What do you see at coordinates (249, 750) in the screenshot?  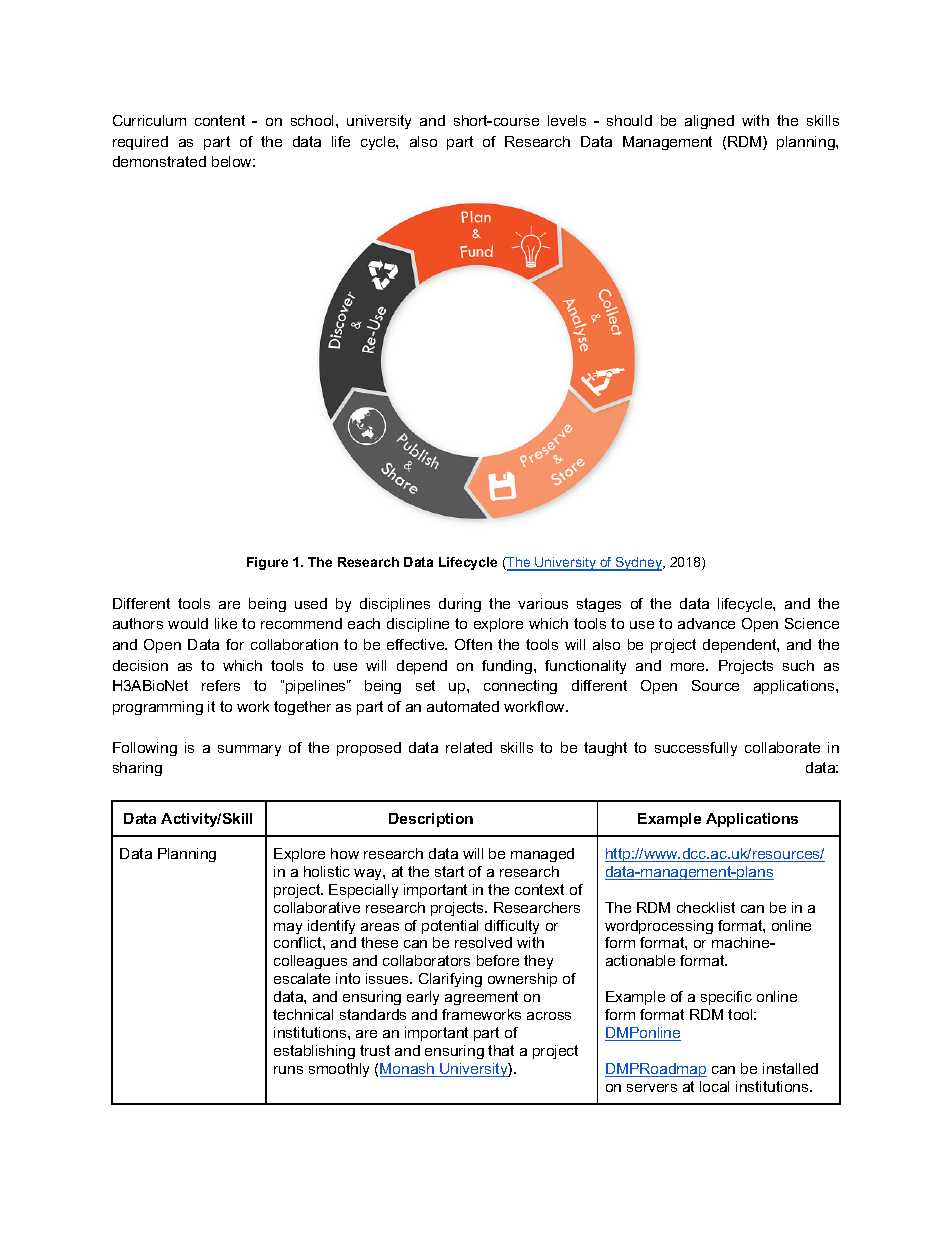 I see `summary` at bounding box center [249, 750].
